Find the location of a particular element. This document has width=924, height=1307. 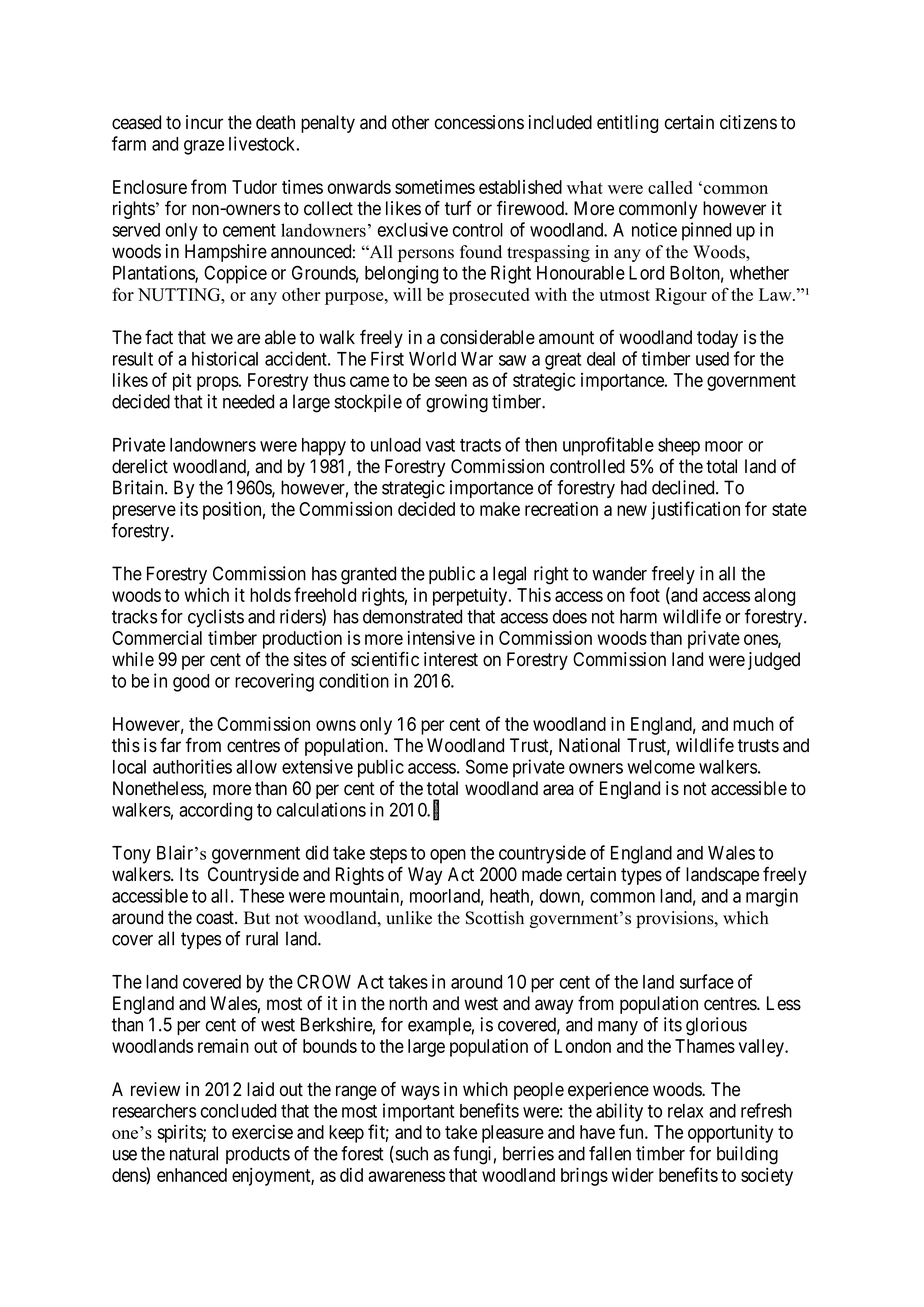

used is located at coordinates (712, 359).
